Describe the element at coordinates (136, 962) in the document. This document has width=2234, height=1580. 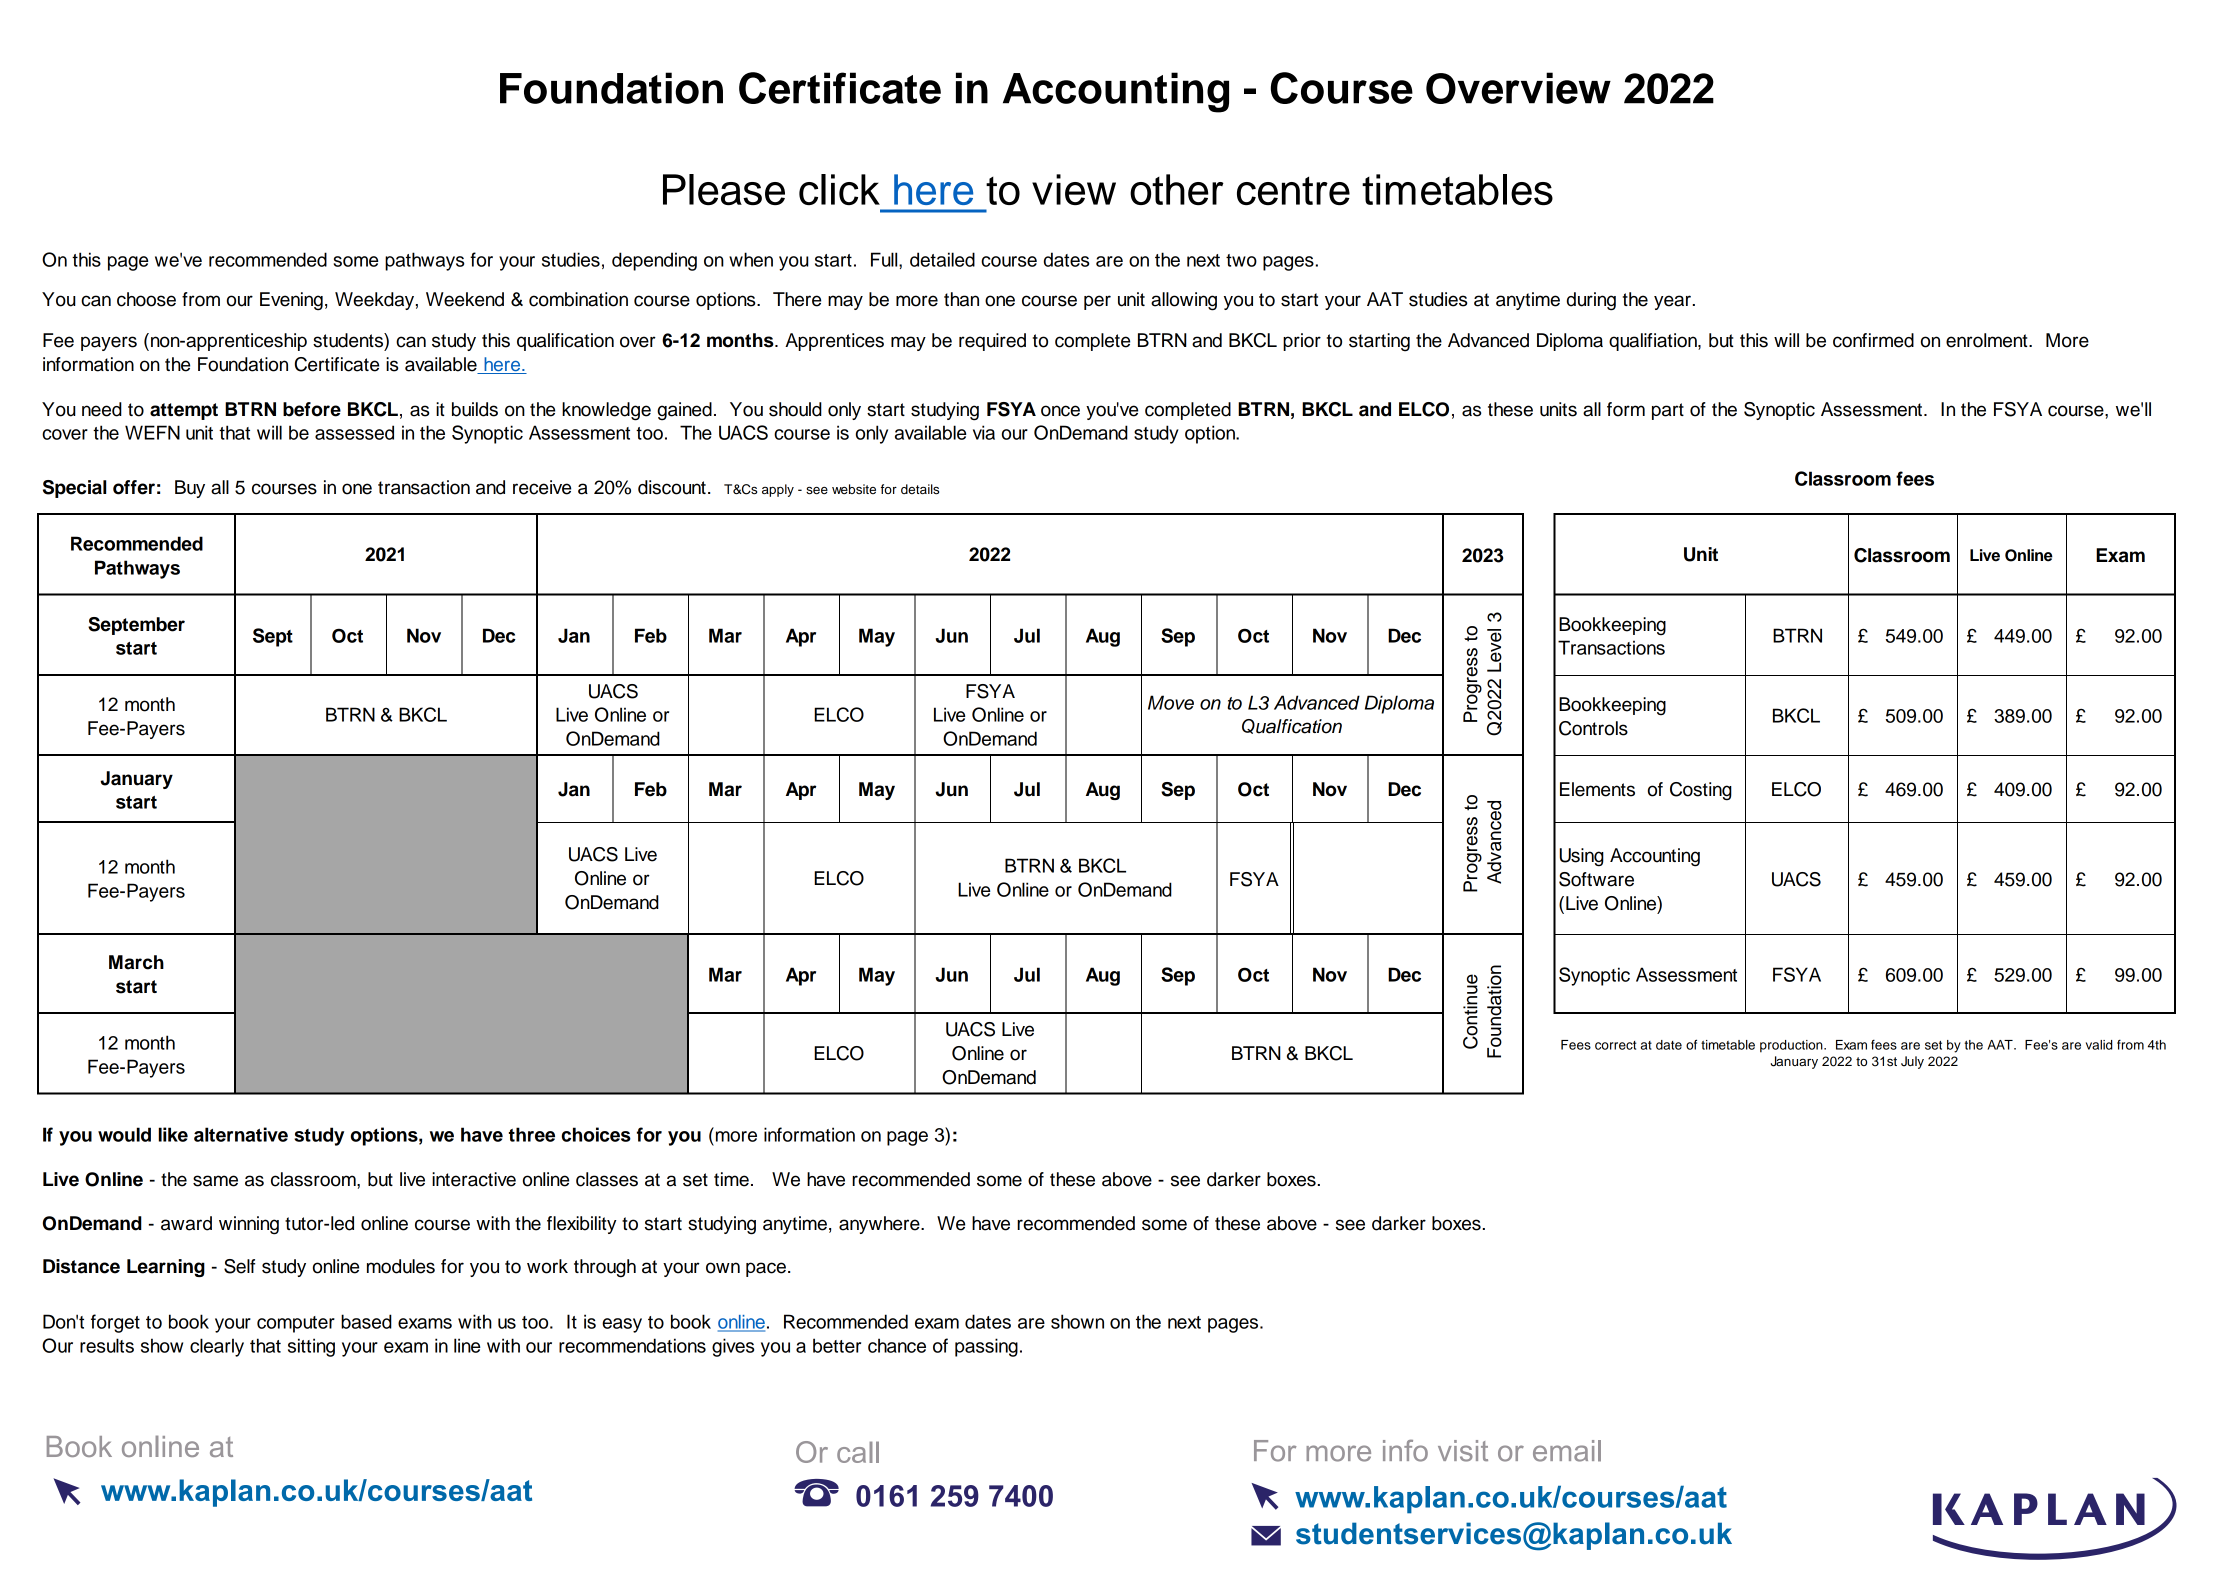
I see `March` at that location.
